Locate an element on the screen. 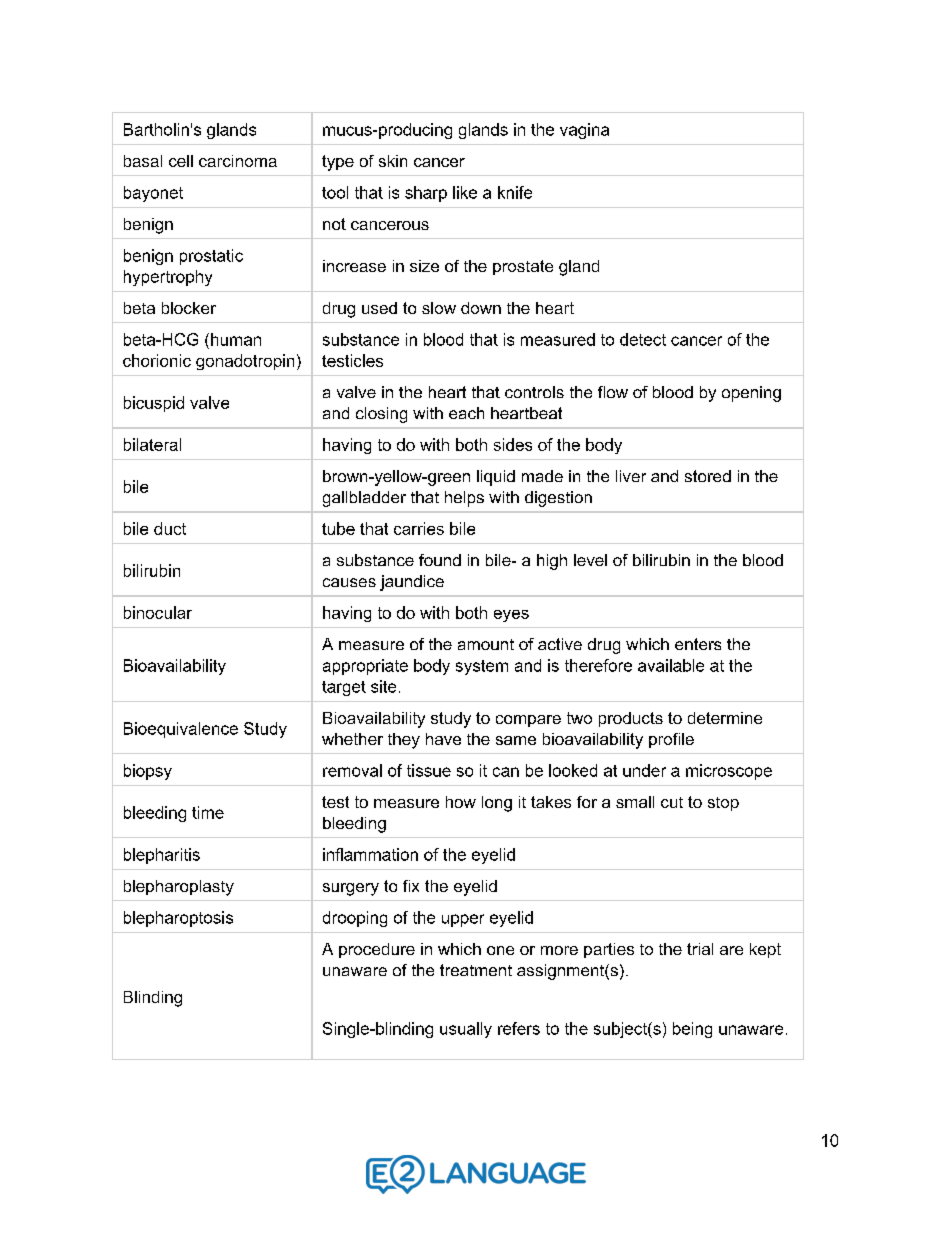 This screenshot has height=1233, width=952. each is located at coordinates (466, 413).
